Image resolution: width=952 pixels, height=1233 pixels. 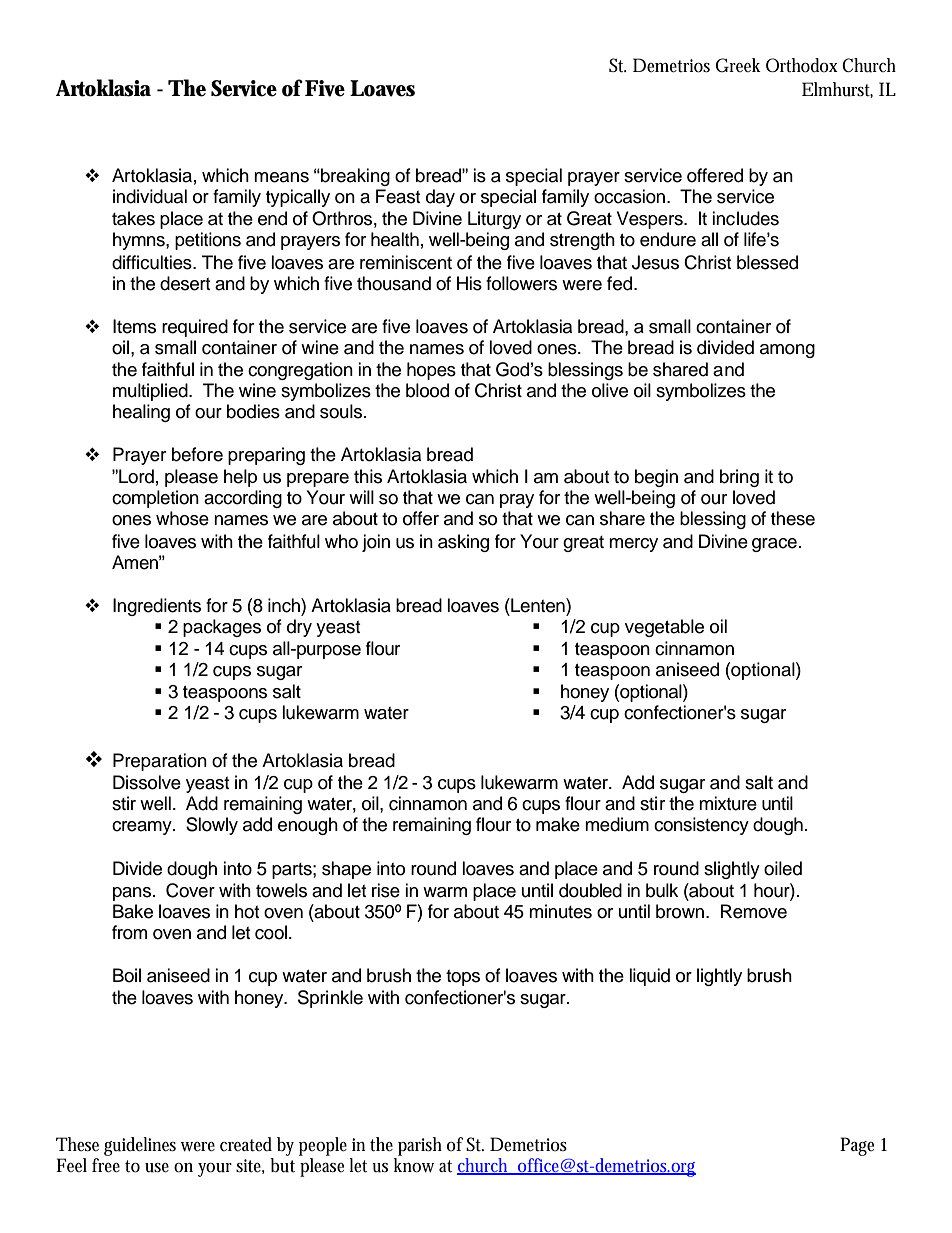 I want to click on make, so click(x=558, y=824).
